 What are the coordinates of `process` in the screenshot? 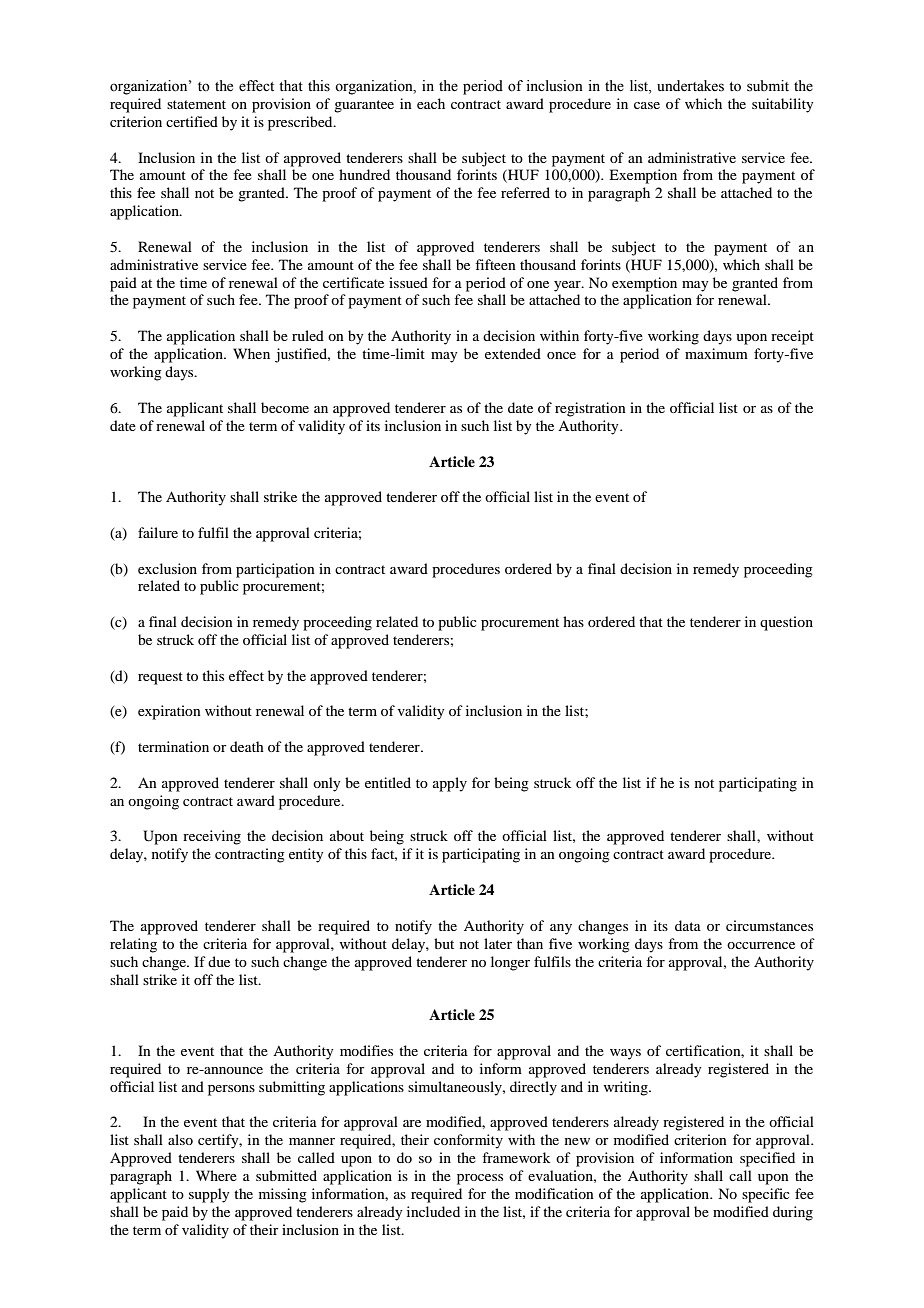 It's located at (480, 1179).
